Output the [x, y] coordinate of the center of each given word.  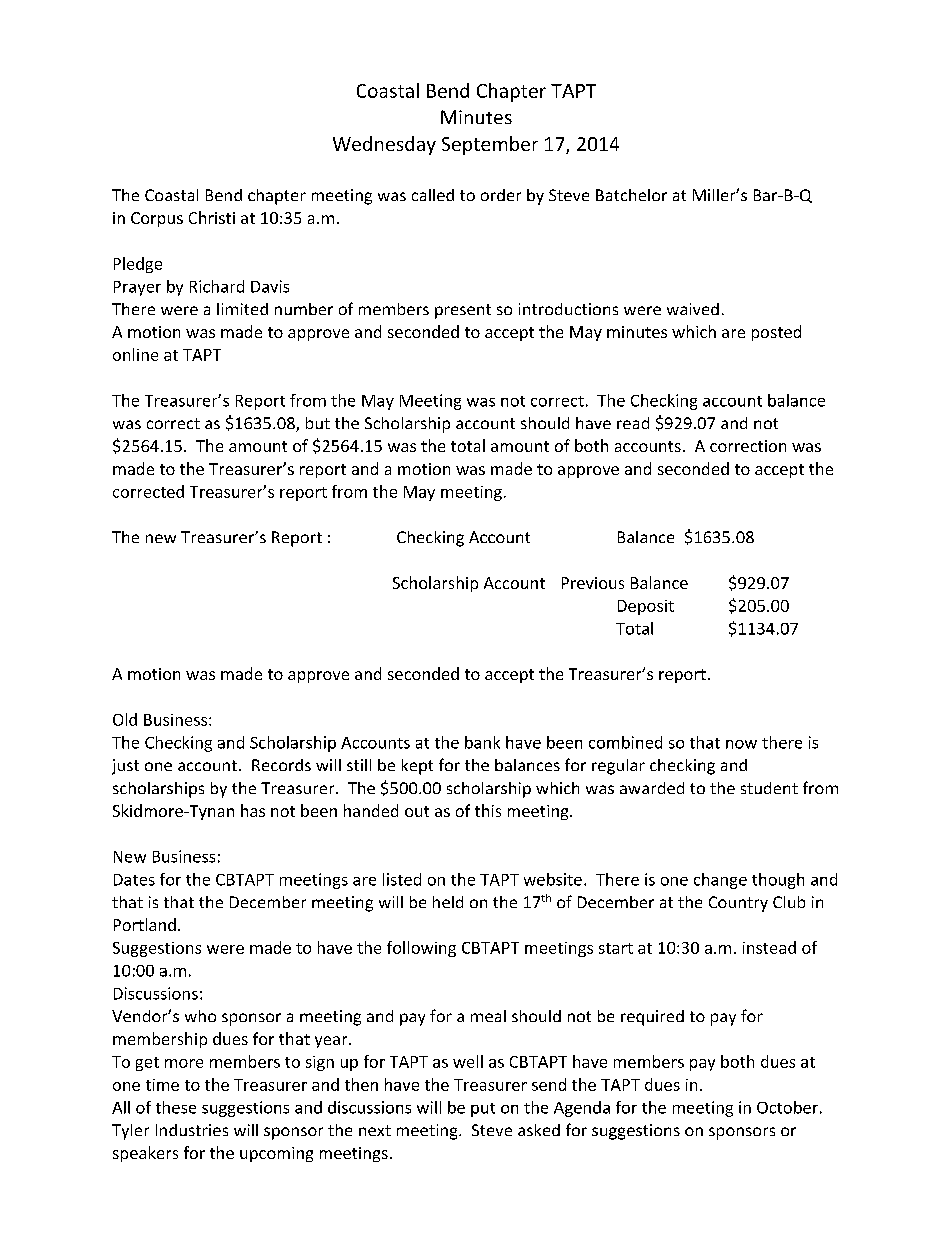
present [463, 311]
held [448, 902]
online [135, 354]
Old [125, 719]
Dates [134, 880]
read [633, 423]
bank [482, 742]
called [433, 195]
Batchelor [631, 195]
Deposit [646, 607]
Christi [212, 217]
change [720, 881]
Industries [192, 1130]
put [483, 1110]
